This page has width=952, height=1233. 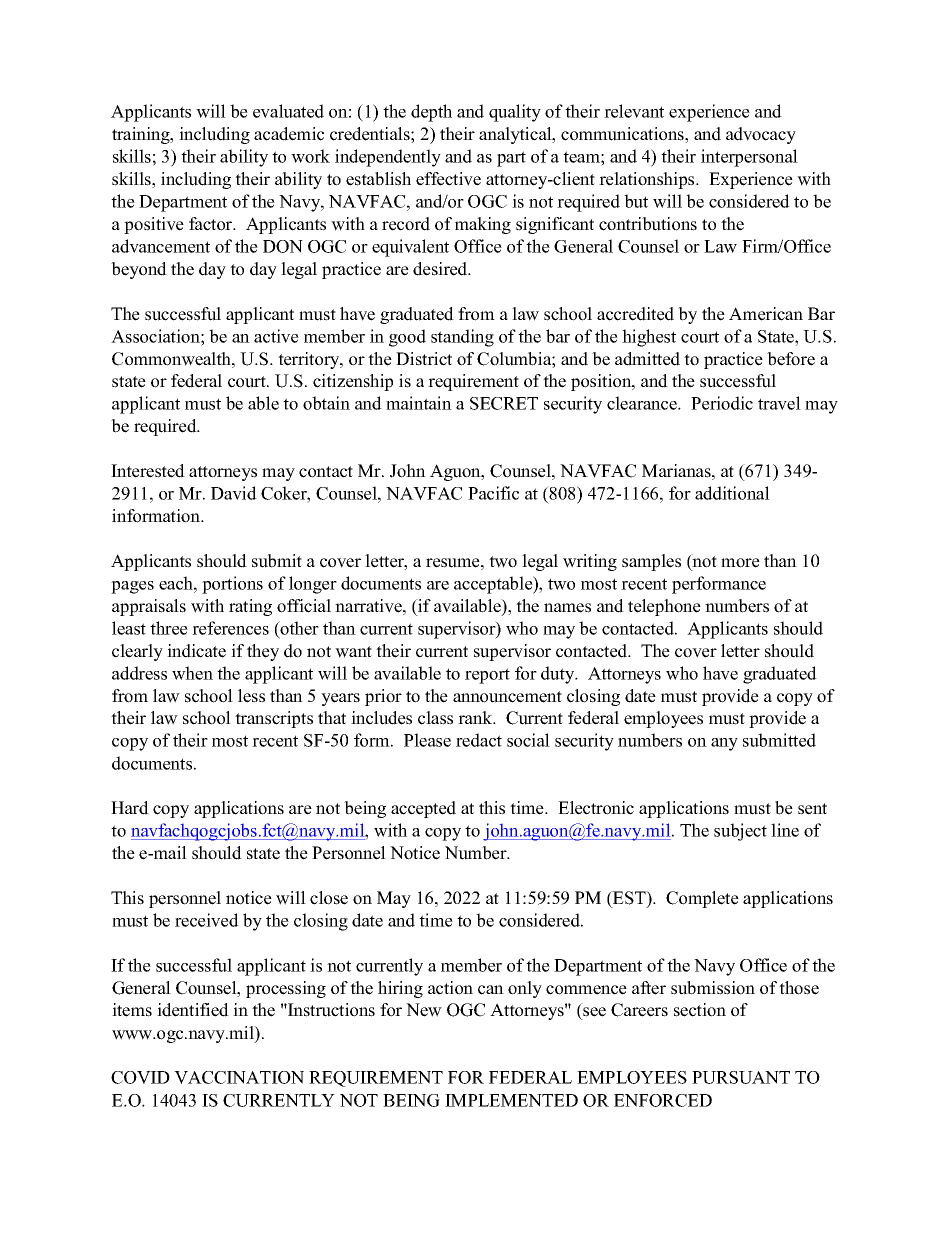 What do you see at coordinates (516, 135) in the page?
I see `analytical` at bounding box center [516, 135].
